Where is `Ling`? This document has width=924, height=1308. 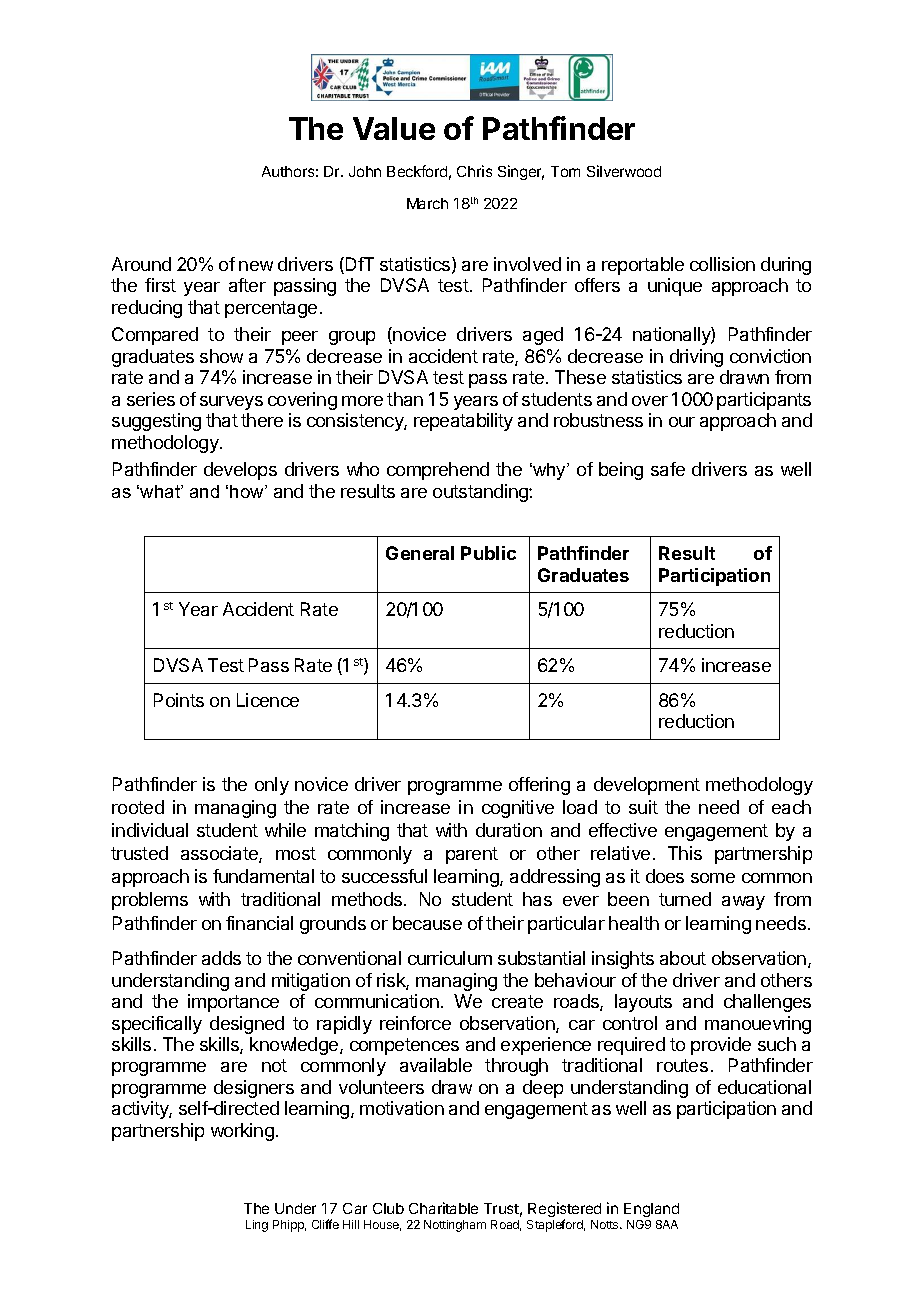
Ling is located at coordinates (257, 1226).
